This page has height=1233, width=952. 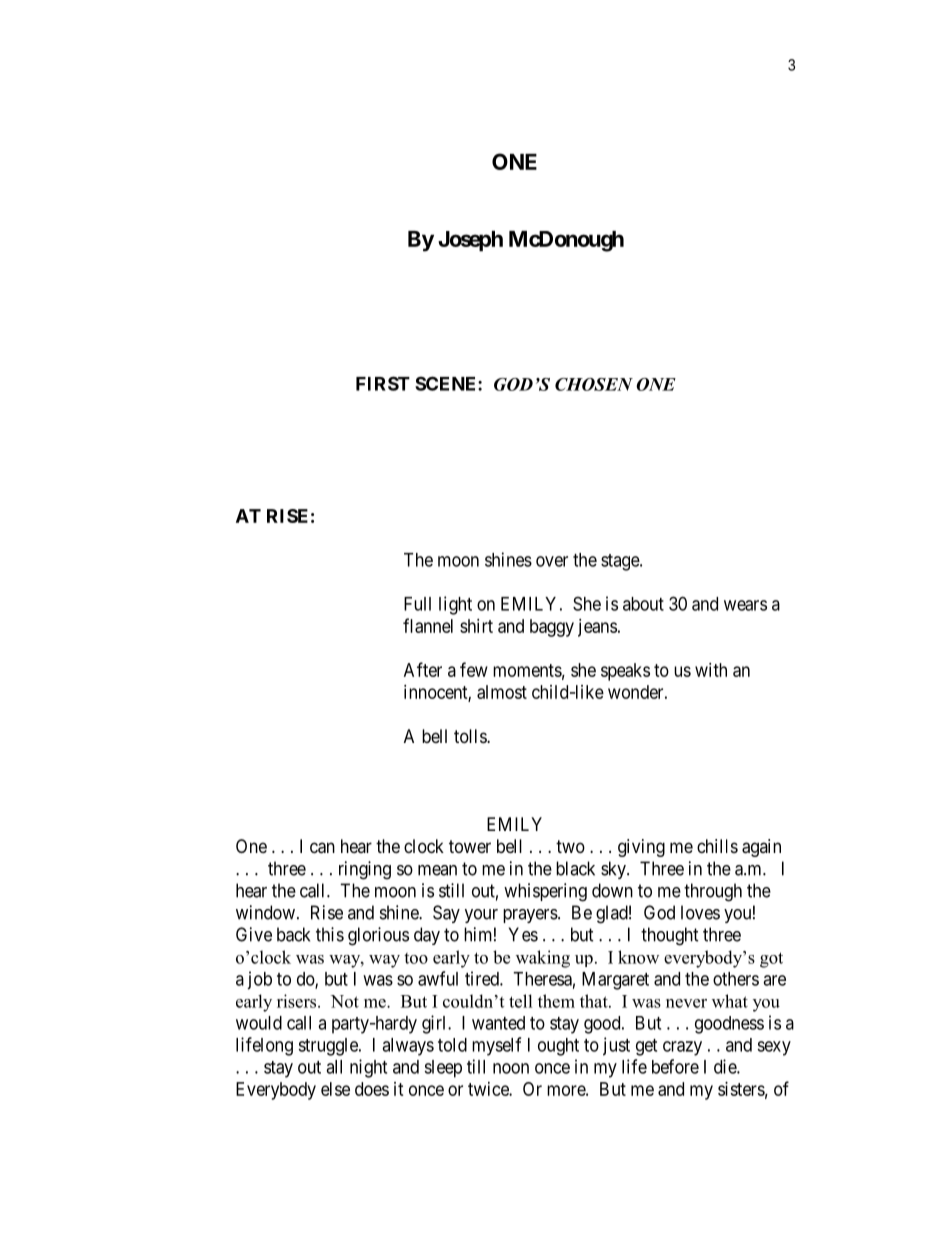 I want to click on FIRST, so click(x=383, y=383).
